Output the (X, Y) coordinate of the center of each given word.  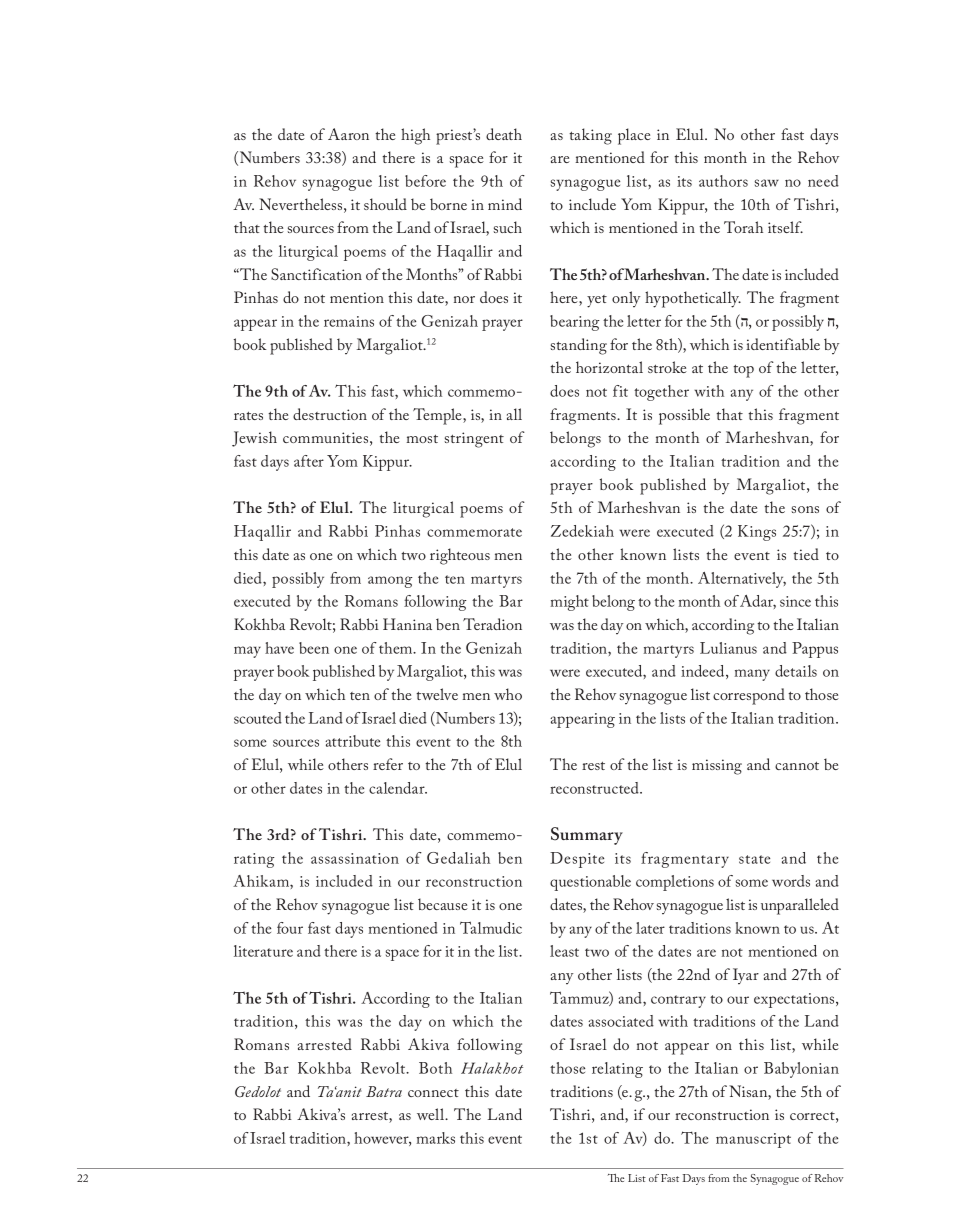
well (432, 1114)
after (309, 461)
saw (767, 183)
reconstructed (595, 788)
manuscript (753, 1140)
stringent (474, 440)
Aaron (348, 134)
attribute (352, 741)
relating (617, 1070)
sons (805, 509)
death (504, 134)
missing (717, 767)
